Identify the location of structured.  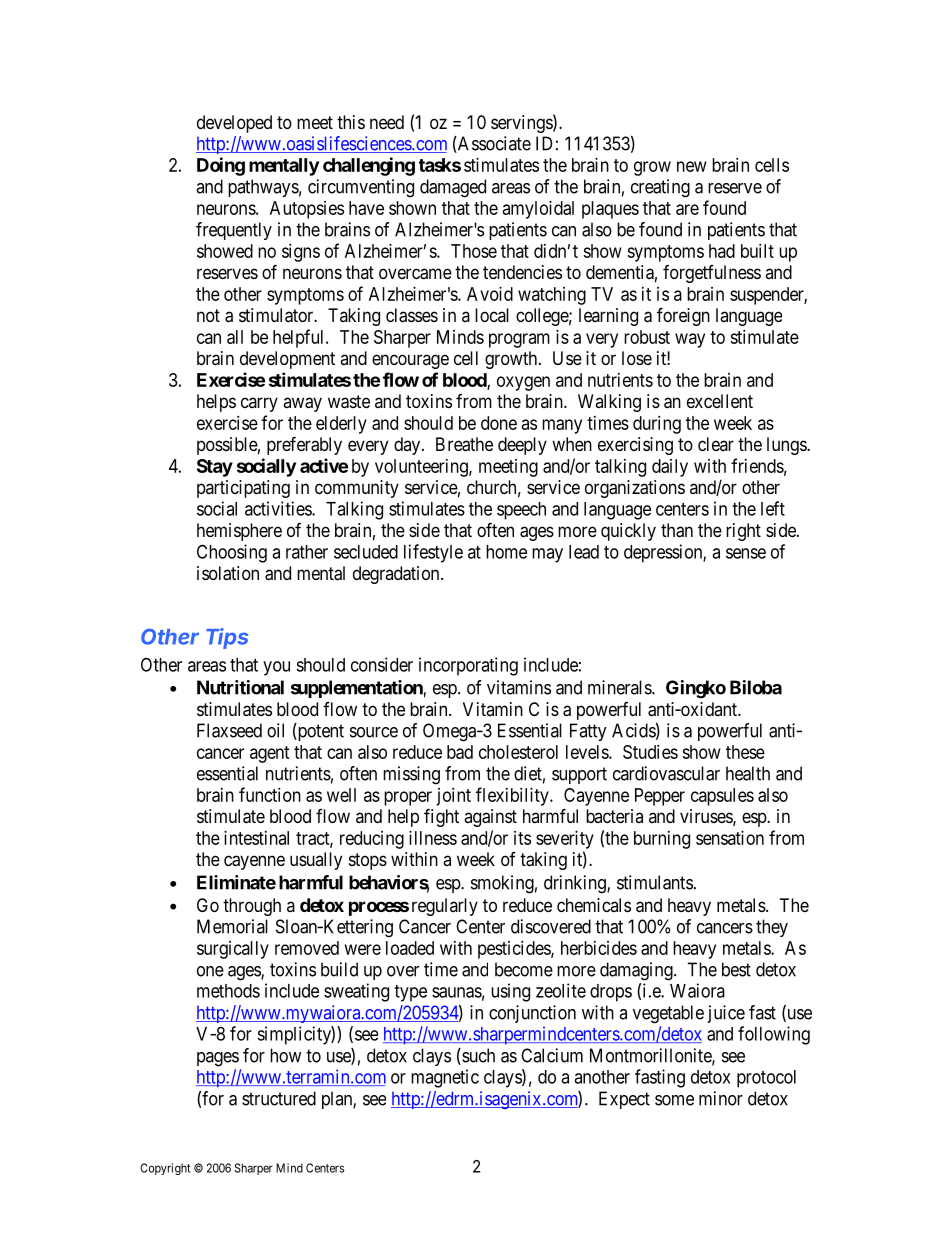
(279, 1098).
